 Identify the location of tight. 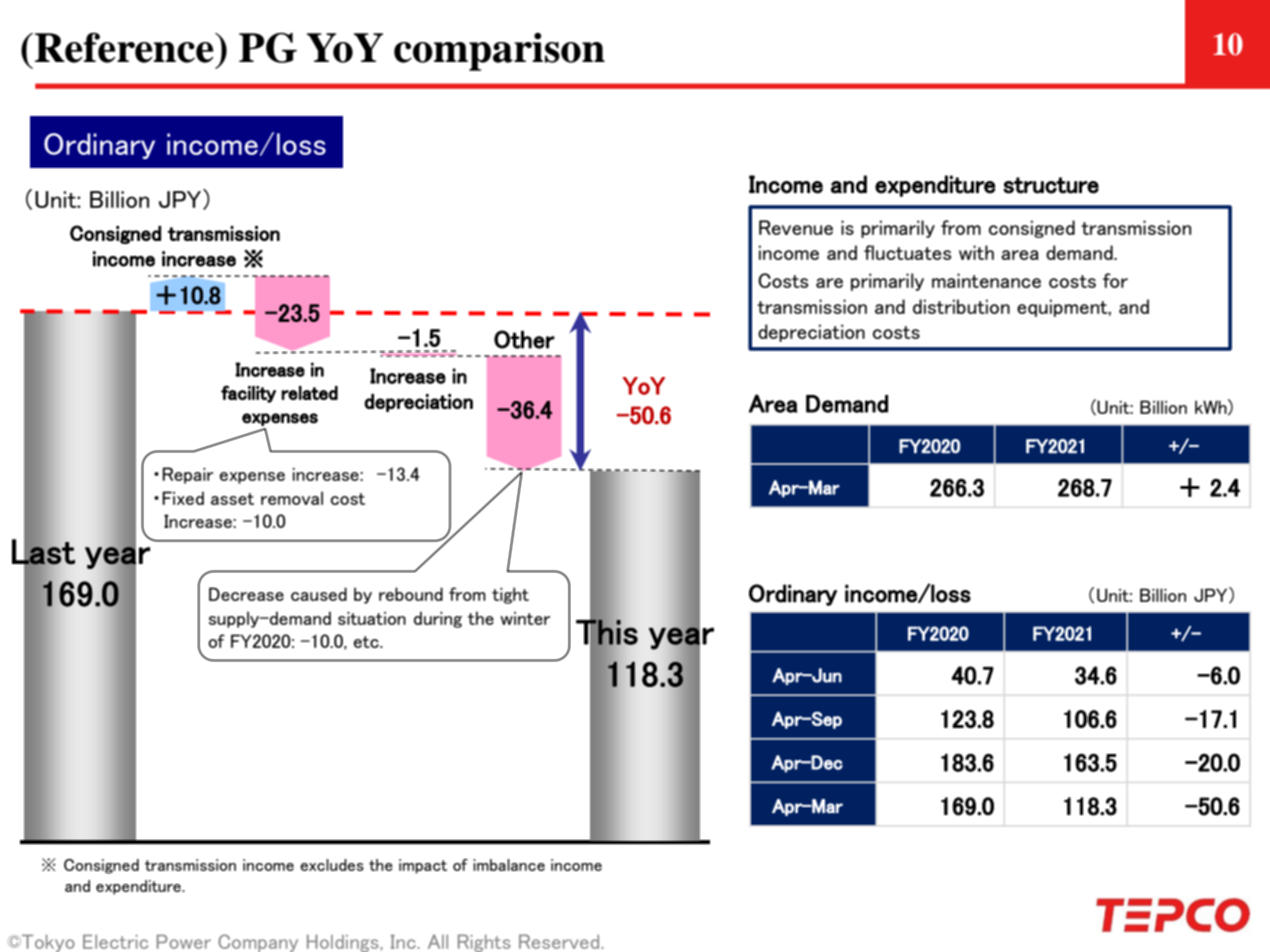
(510, 595).
